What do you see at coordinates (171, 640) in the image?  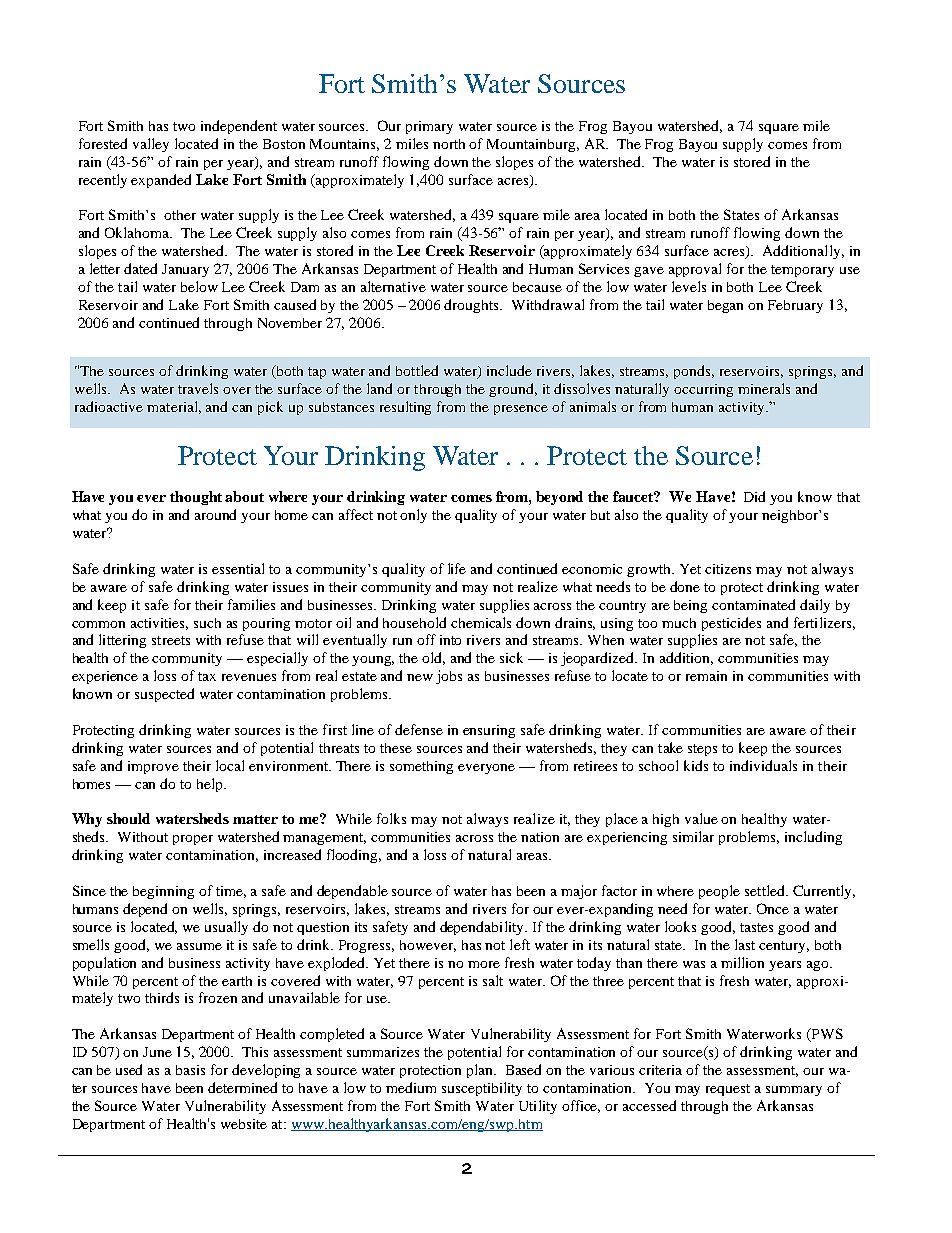 I see `streets` at bounding box center [171, 640].
